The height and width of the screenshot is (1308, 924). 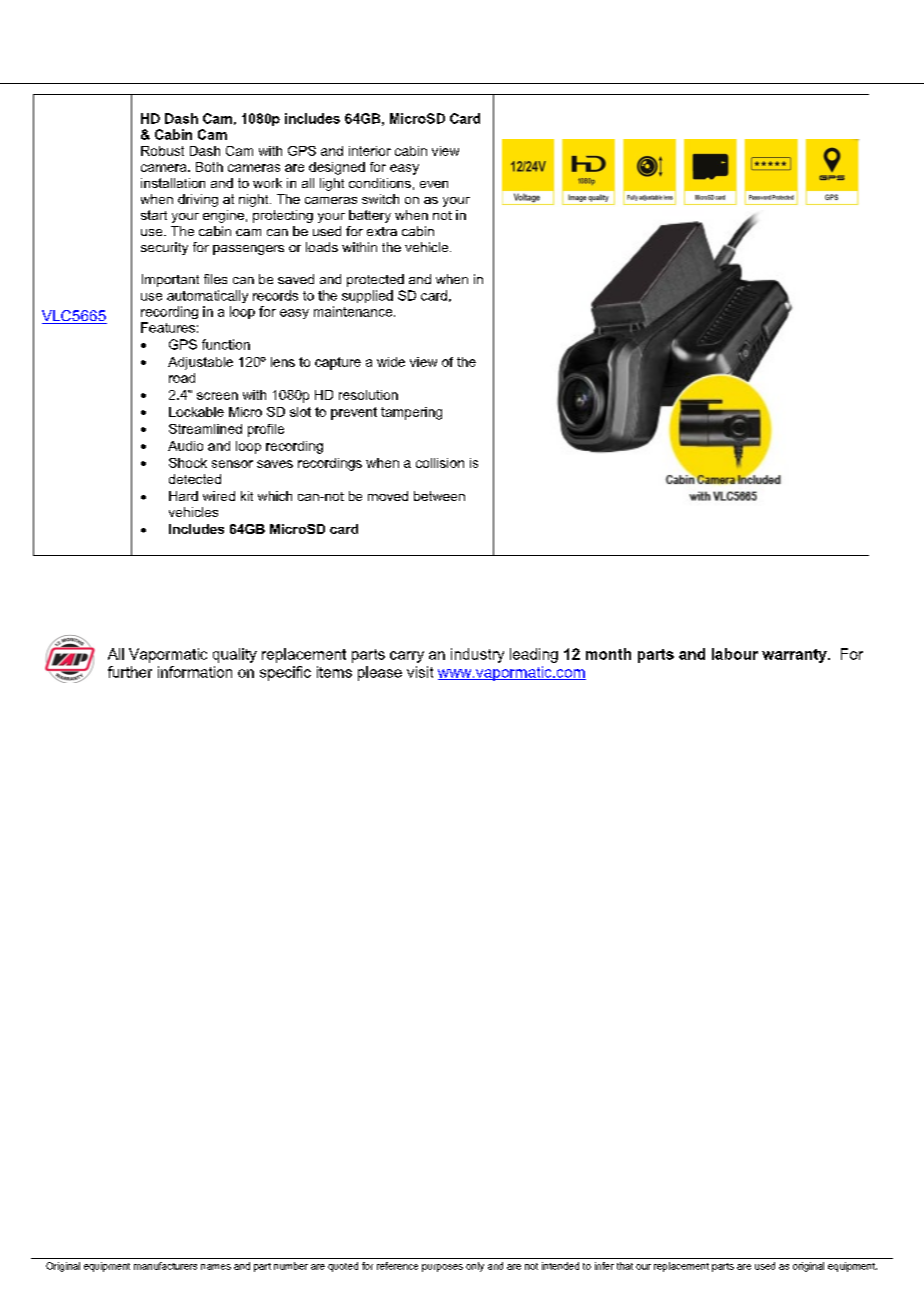 I want to click on information, so click(x=195, y=672).
